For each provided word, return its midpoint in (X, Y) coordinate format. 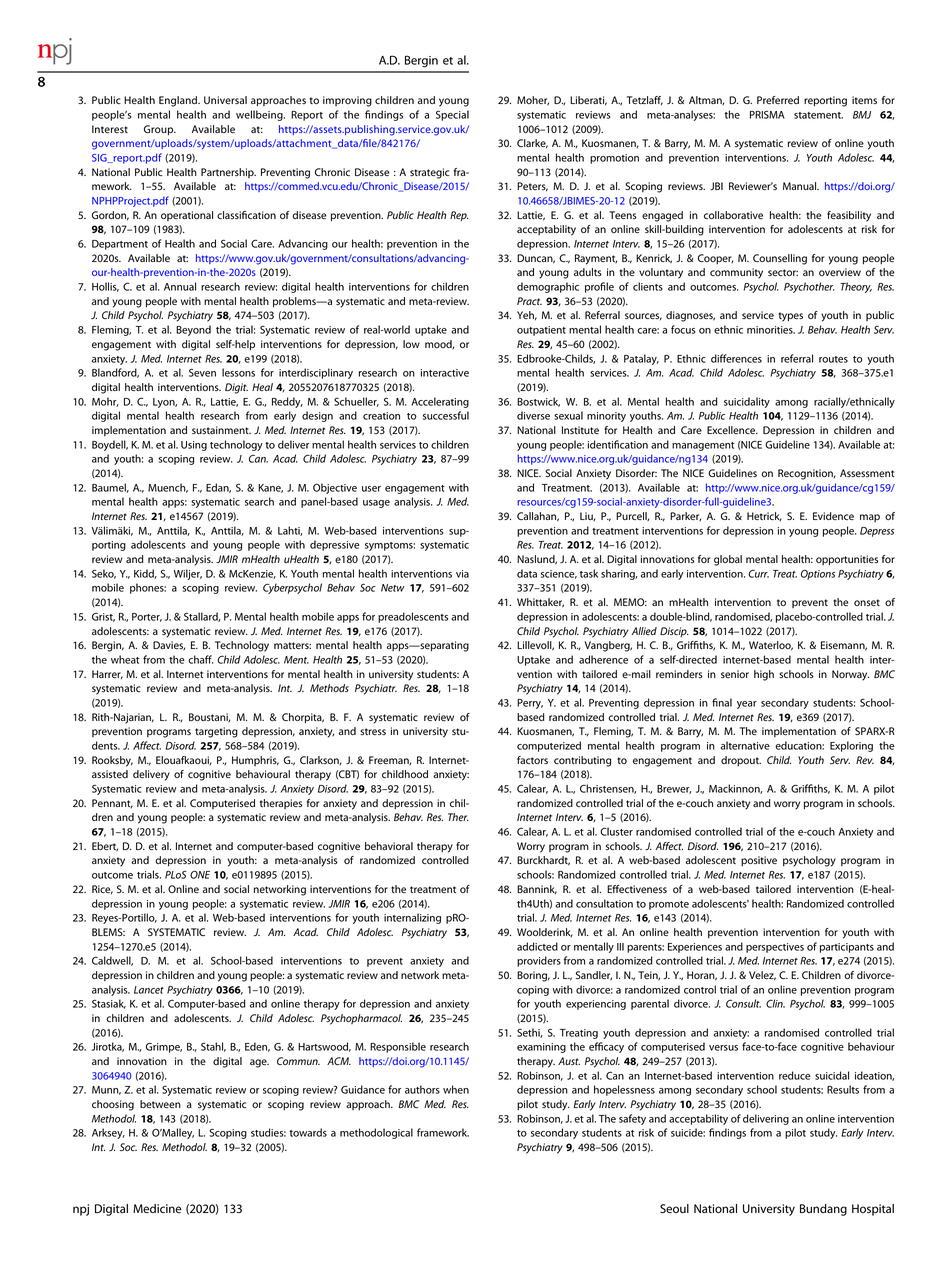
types (791, 317)
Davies (169, 645)
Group (160, 130)
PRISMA (767, 114)
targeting (216, 732)
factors (532, 760)
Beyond (193, 330)
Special (452, 115)
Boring (533, 976)
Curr (758, 573)
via (462, 574)
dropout (741, 761)
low (411, 344)
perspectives (775, 948)
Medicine (157, 1208)
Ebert (105, 846)
